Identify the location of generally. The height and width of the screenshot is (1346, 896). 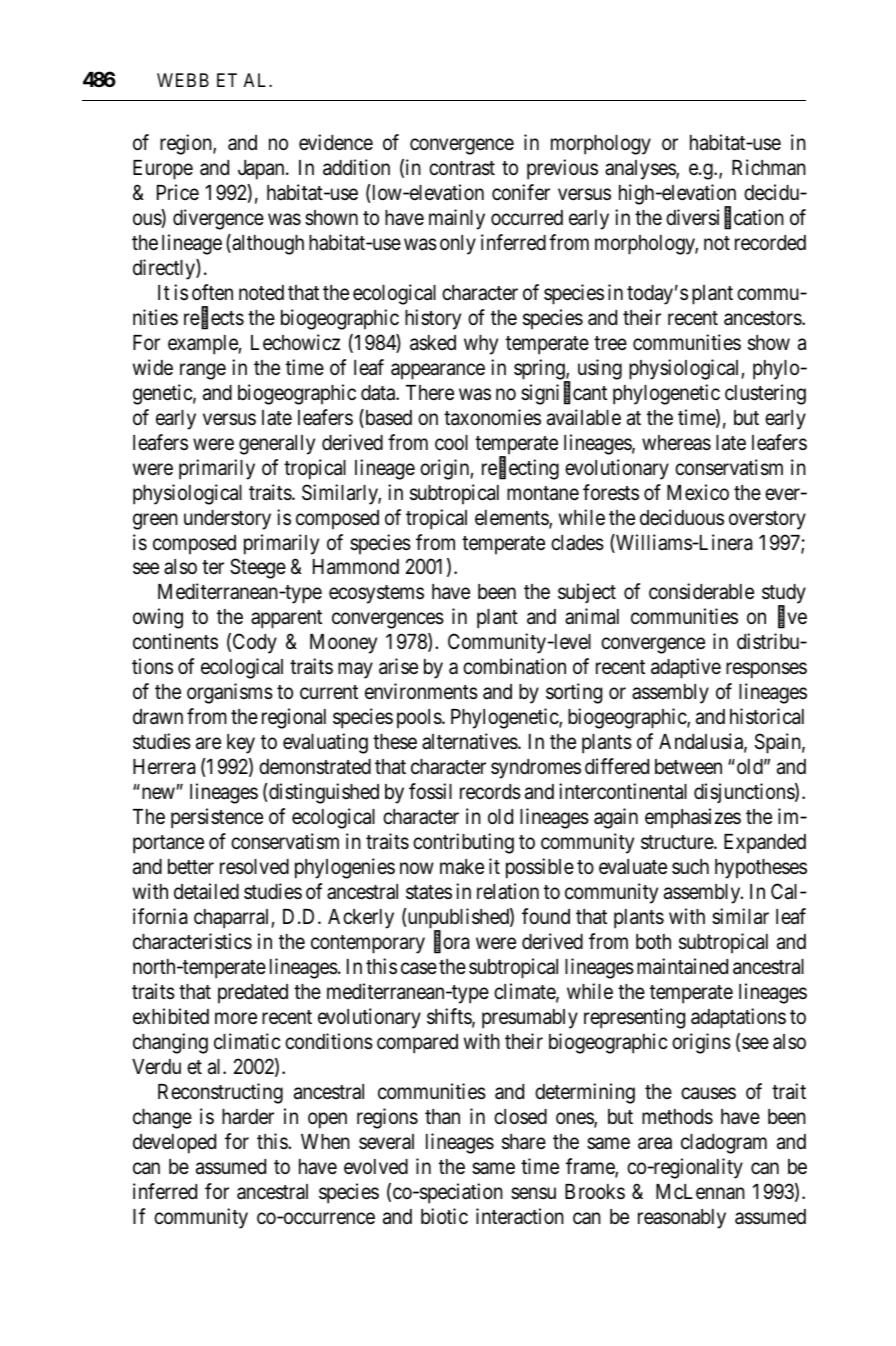
(277, 445).
